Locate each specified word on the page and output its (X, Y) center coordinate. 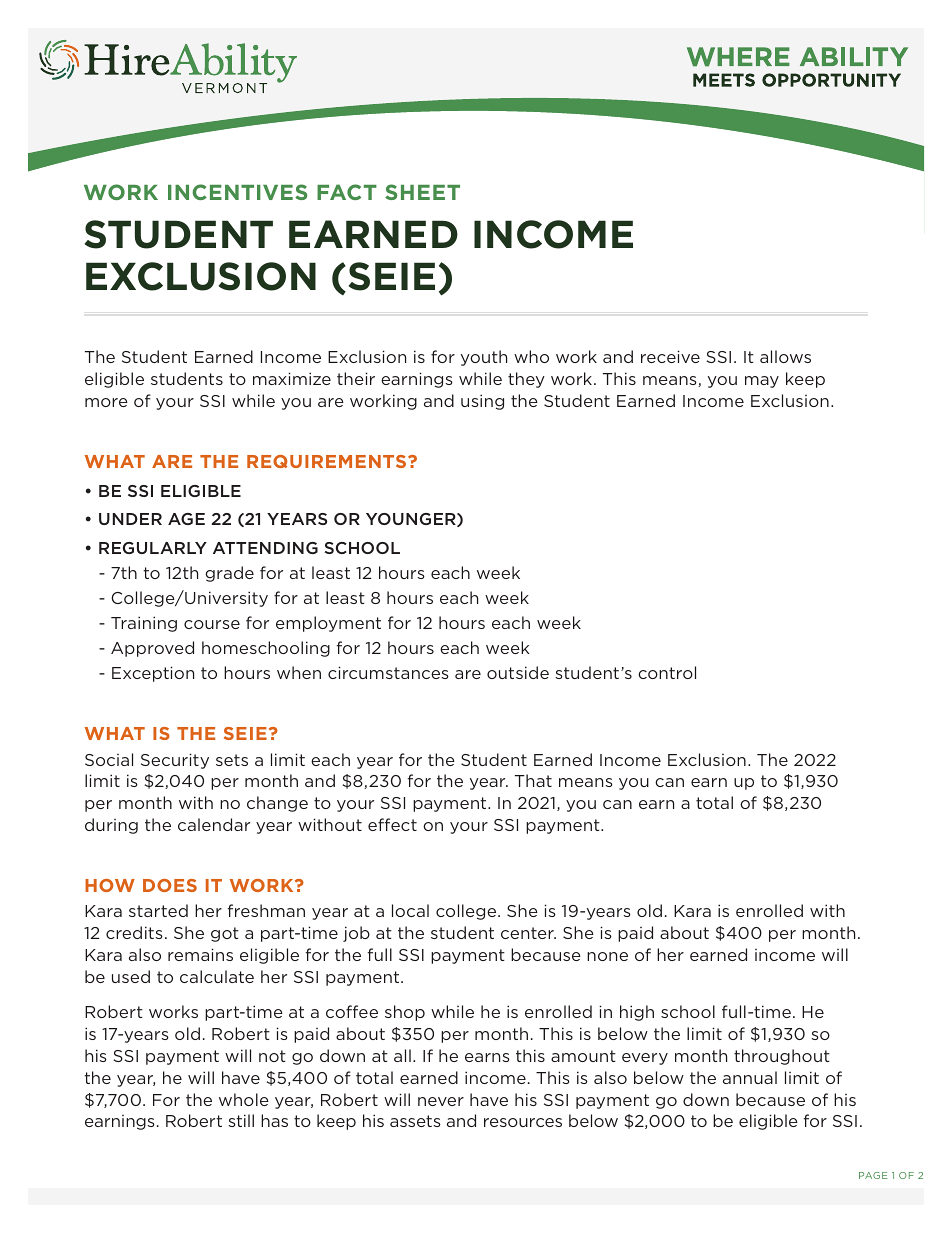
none (607, 956)
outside (518, 672)
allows (785, 356)
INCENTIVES (238, 192)
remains (200, 954)
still (241, 1120)
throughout (782, 1057)
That (533, 780)
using (482, 402)
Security (175, 761)
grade (229, 574)
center (528, 933)
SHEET (422, 192)
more (106, 402)
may (762, 382)
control (667, 672)
